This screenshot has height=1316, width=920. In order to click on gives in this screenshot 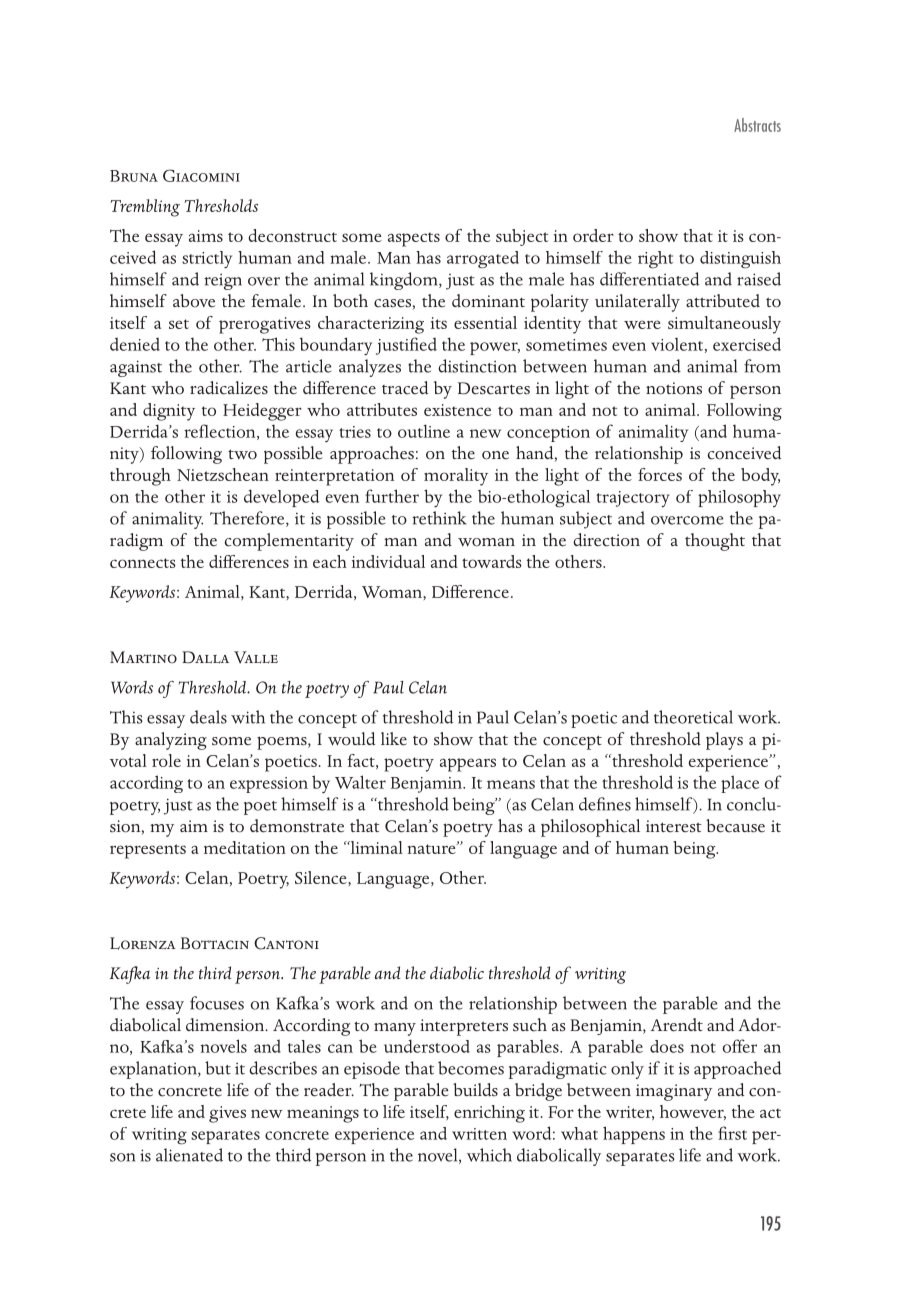, I will do `click(227, 1114)`.
